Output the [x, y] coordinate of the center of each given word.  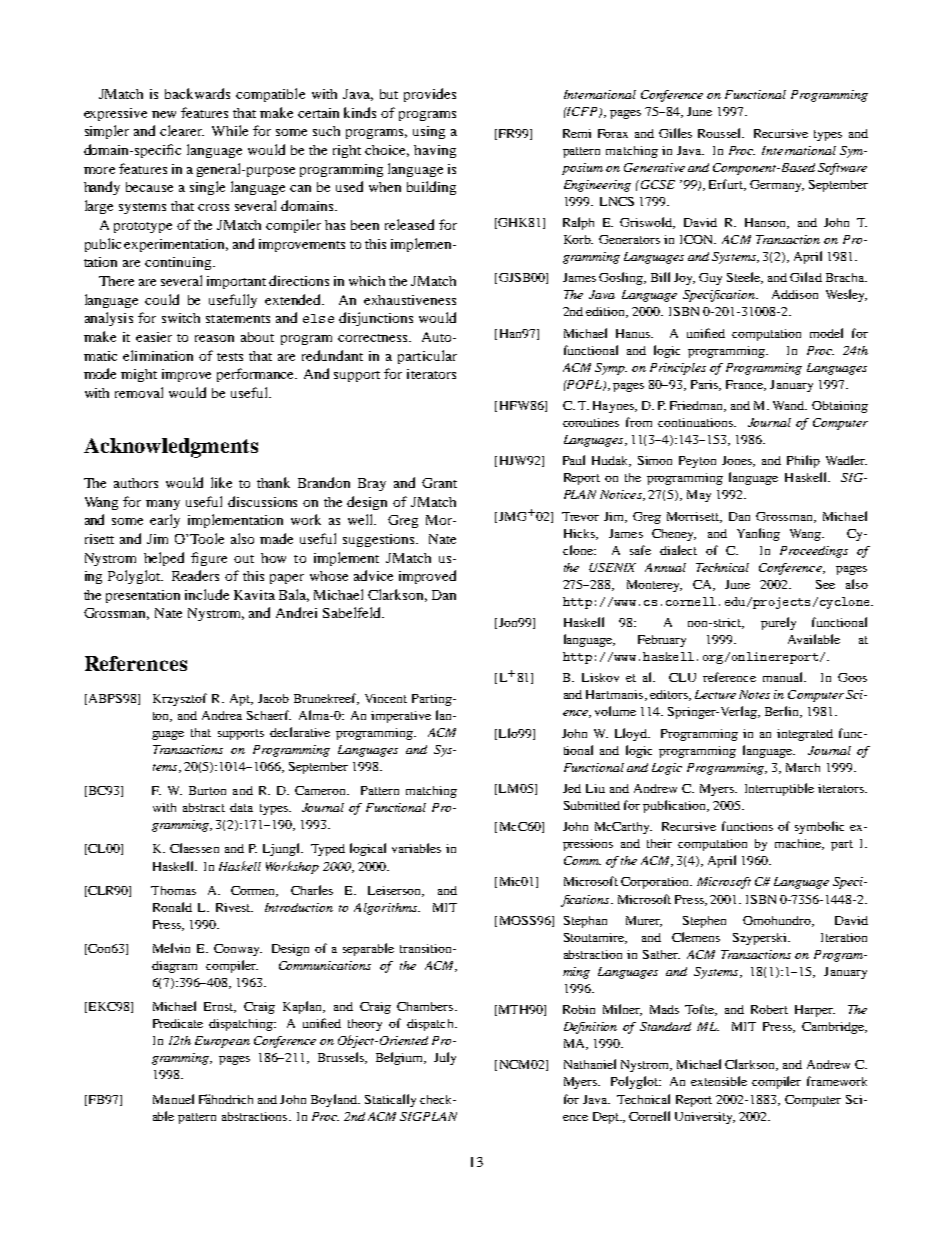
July [445, 1058]
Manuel [173, 1099]
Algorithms [386, 909]
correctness [374, 338]
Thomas [173, 890]
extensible [719, 1081]
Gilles [675, 133]
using [429, 132]
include [207, 594]
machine [799, 844]
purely [778, 623]
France [746, 385]
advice [373, 575]
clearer [182, 130]
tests [230, 357]
